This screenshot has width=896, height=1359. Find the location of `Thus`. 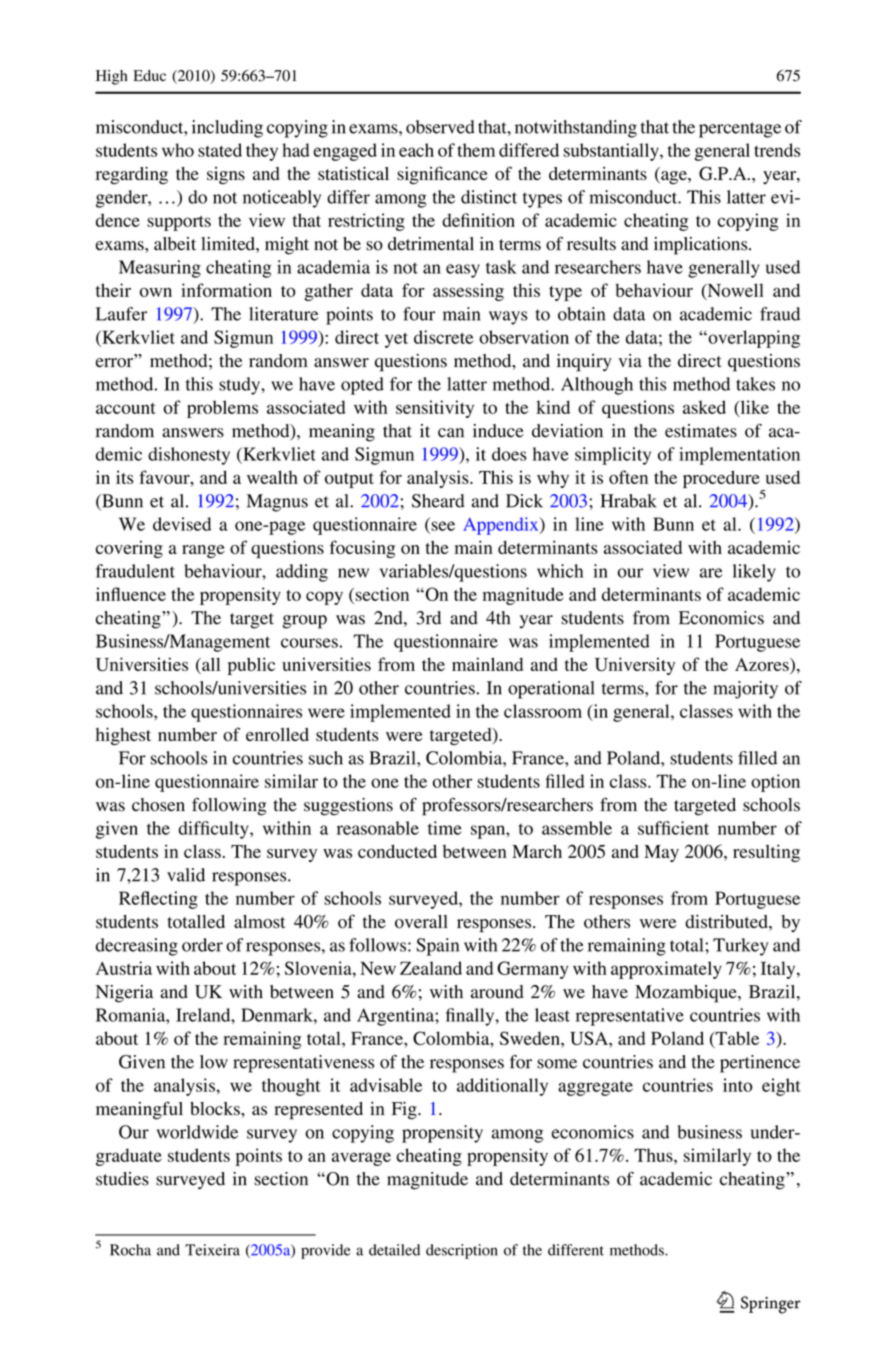

Thus is located at coordinates (654, 1155).
